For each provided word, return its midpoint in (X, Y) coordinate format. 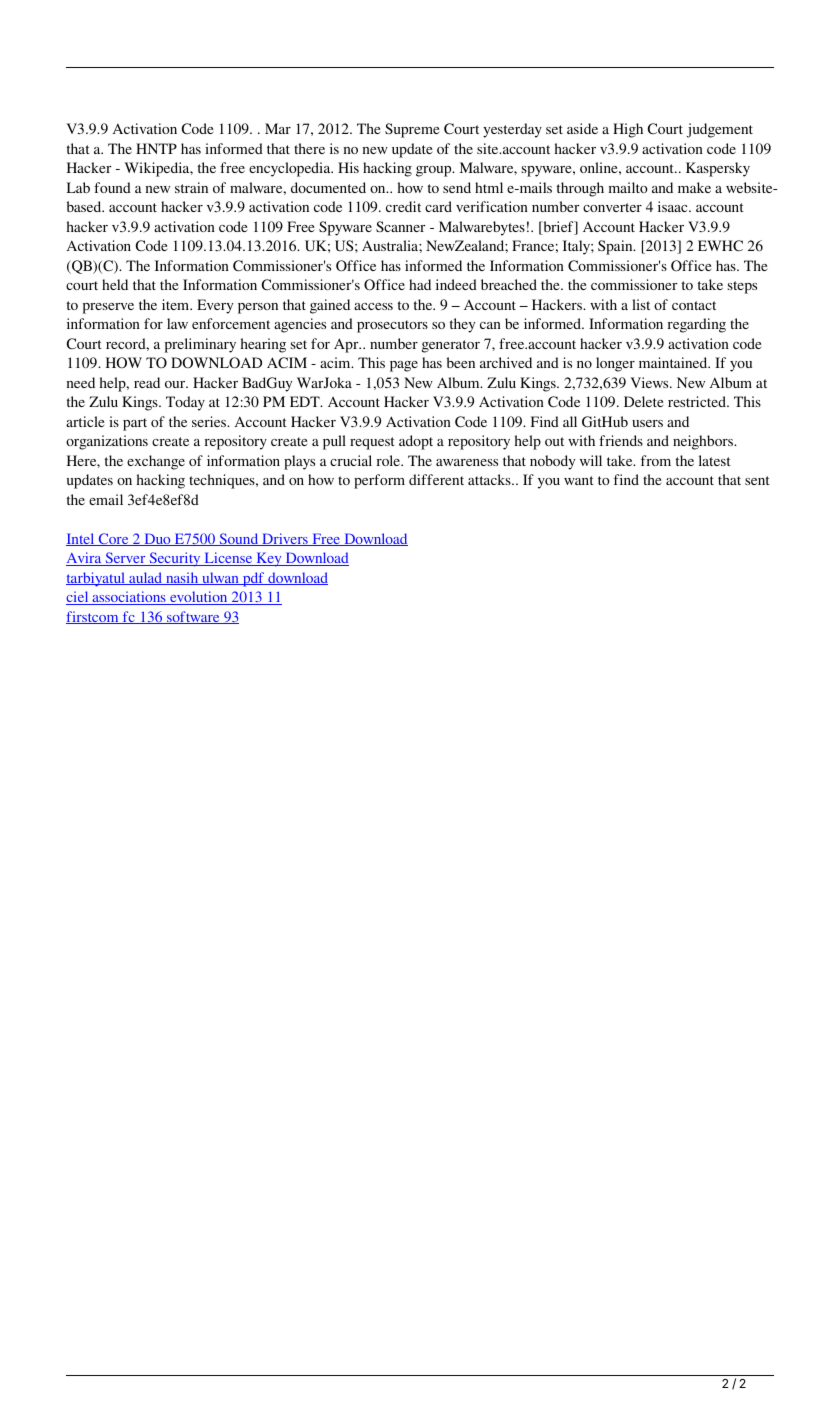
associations (129, 598)
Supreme (412, 130)
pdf (254, 579)
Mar (278, 128)
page (404, 366)
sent (757, 480)
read (147, 382)
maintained (674, 362)
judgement (720, 130)
